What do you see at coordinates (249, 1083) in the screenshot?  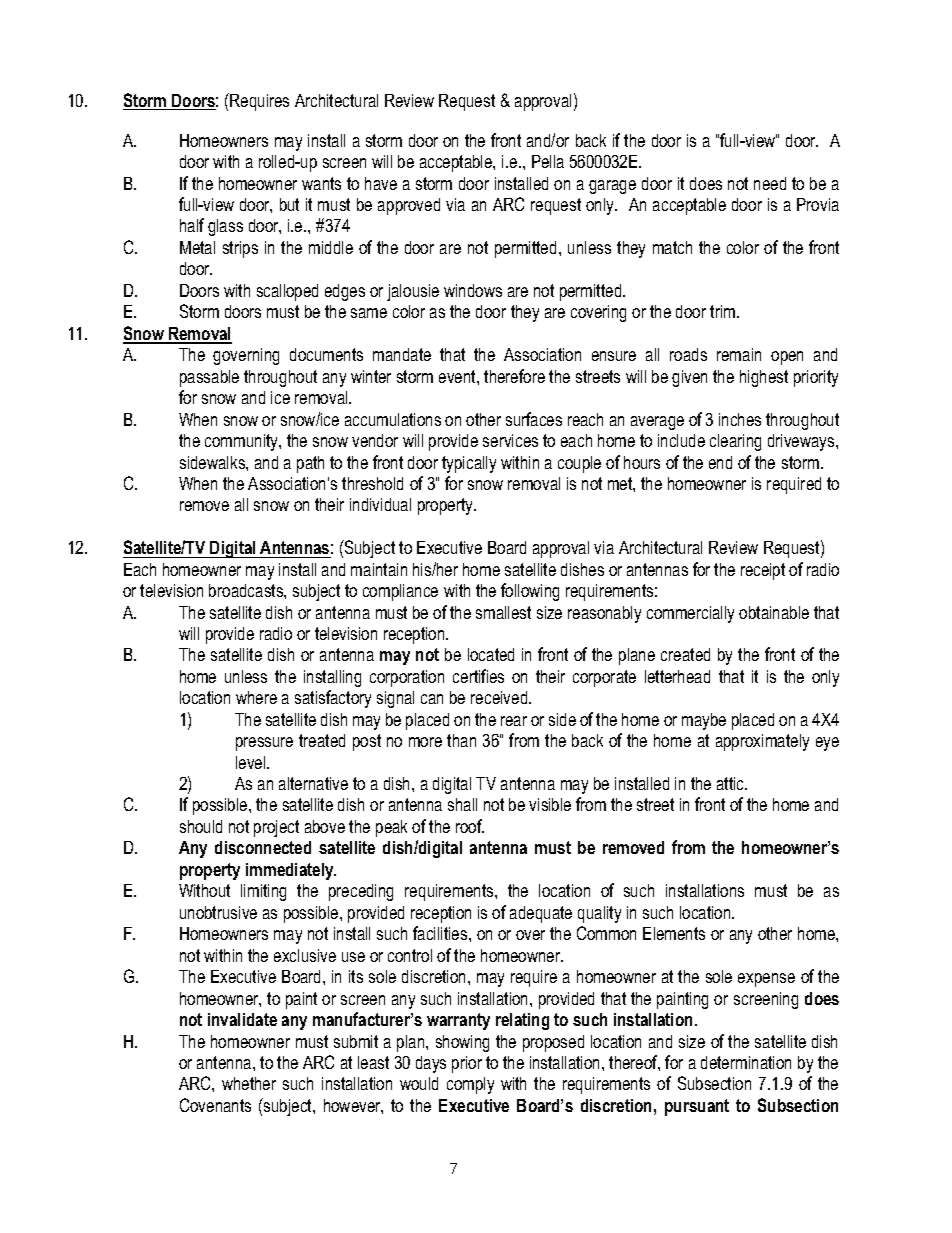 I see `whether` at bounding box center [249, 1083].
